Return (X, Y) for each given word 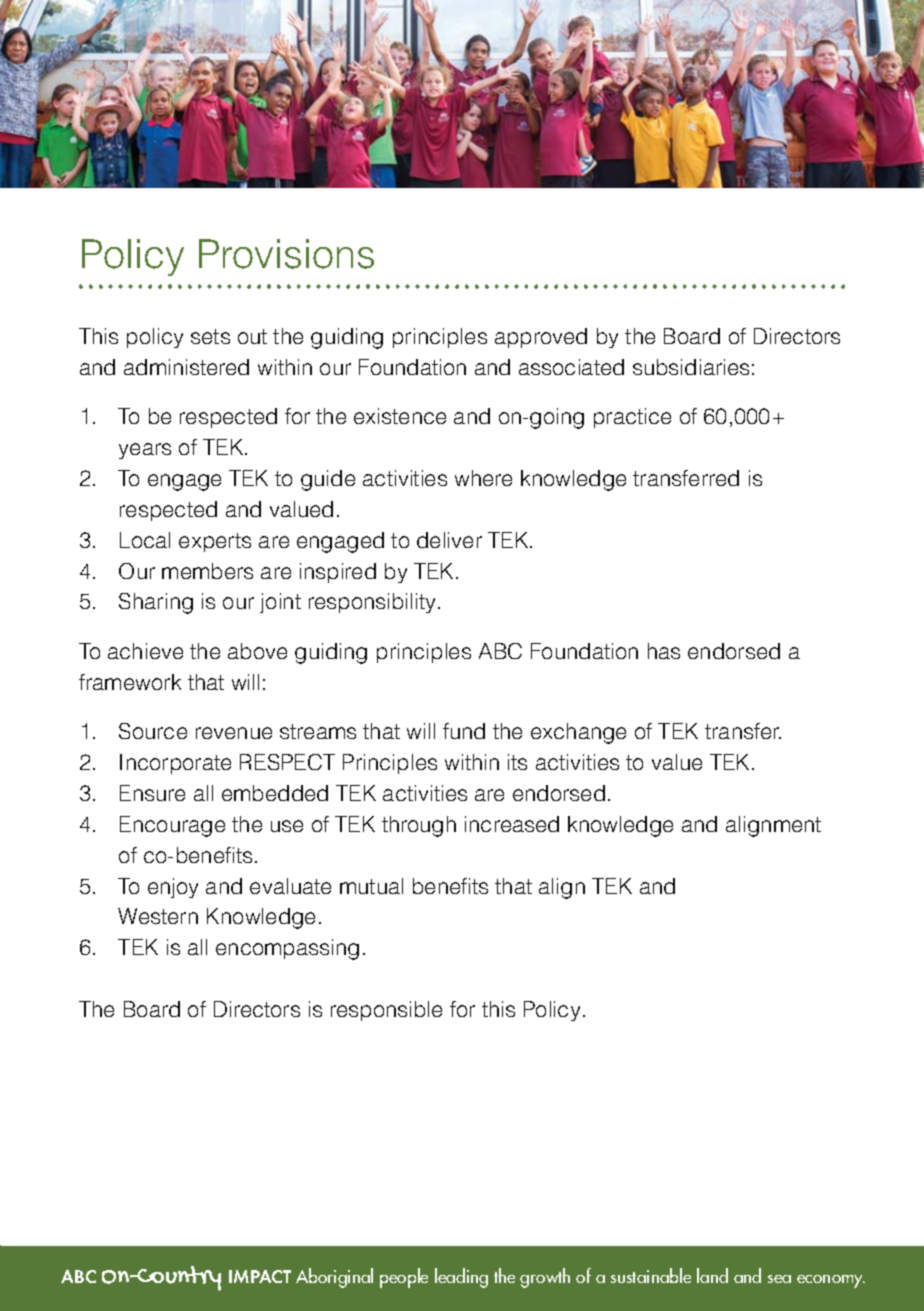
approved (541, 338)
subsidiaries (691, 367)
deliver (449, 540)
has (664, 651)
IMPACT (260, 1276)
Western (158, 916)
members (207, 571)
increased (512, 824)
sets (210, 336)
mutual (371, 886)
